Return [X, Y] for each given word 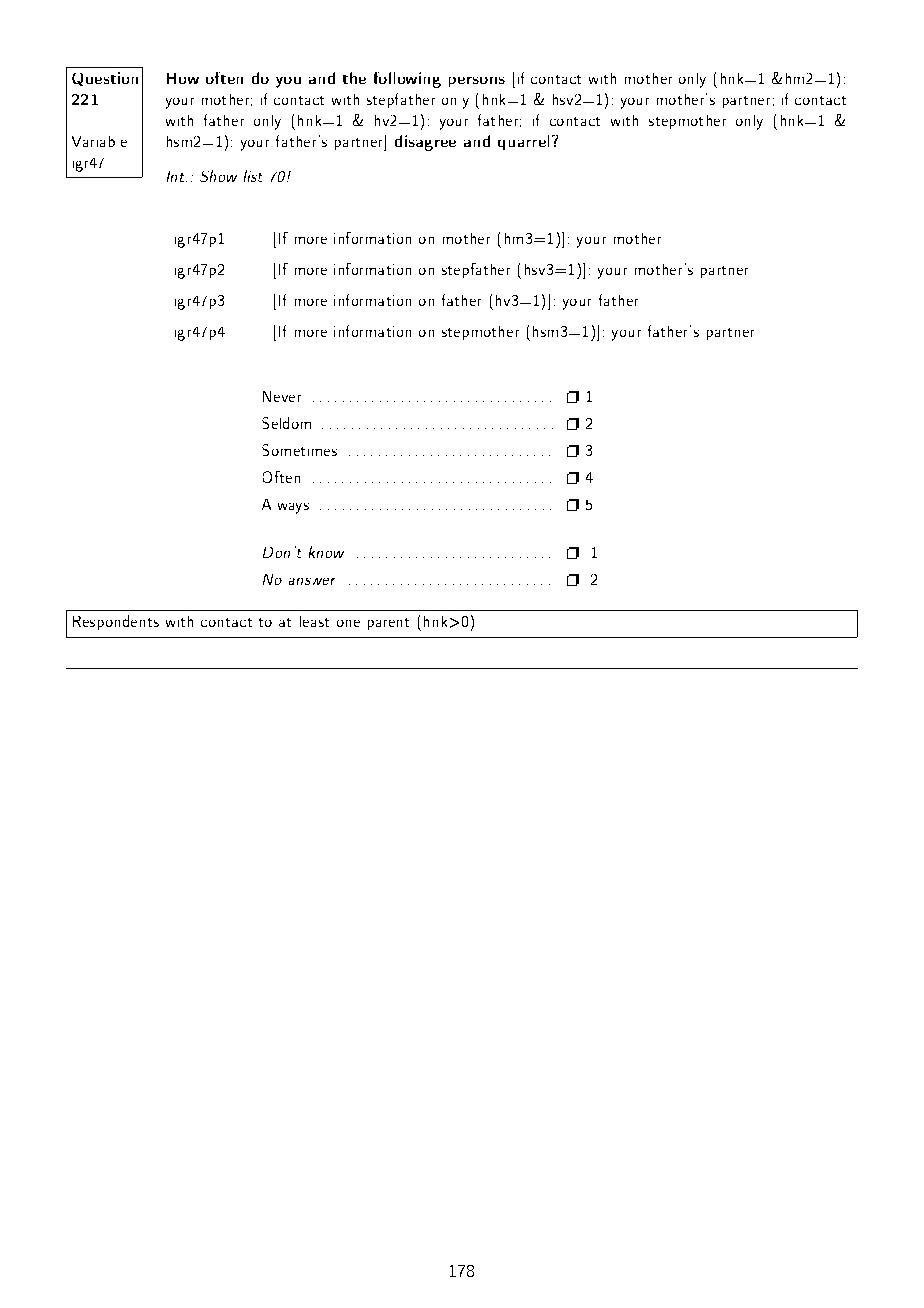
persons [477, 82]
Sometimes [299, 450]
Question [105, 79]
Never [282, 396]
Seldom [286, 423]
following [407, 80]
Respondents [116, 622]
